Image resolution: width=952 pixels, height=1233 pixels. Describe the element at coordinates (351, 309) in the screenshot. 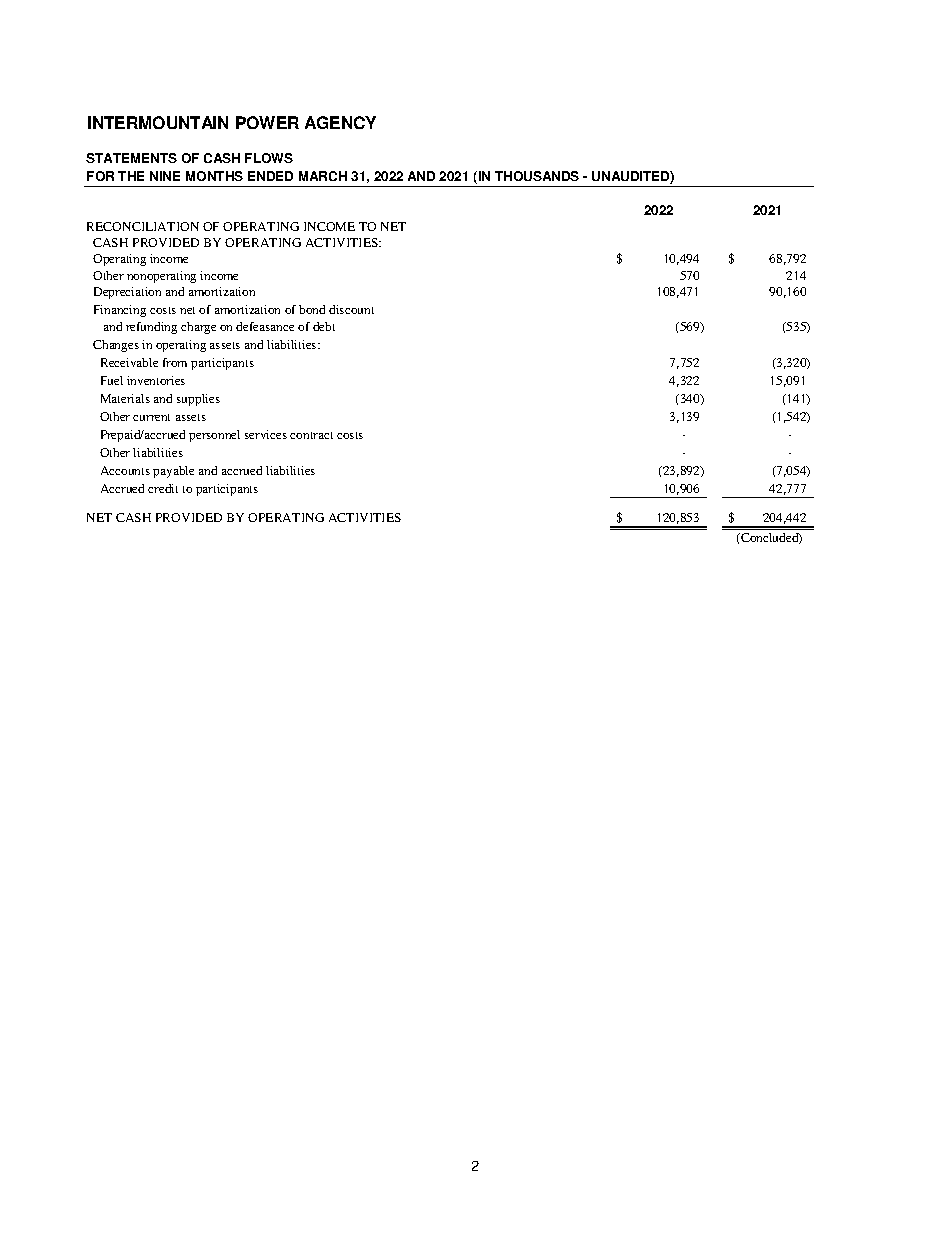

I see `discount` at that location.
